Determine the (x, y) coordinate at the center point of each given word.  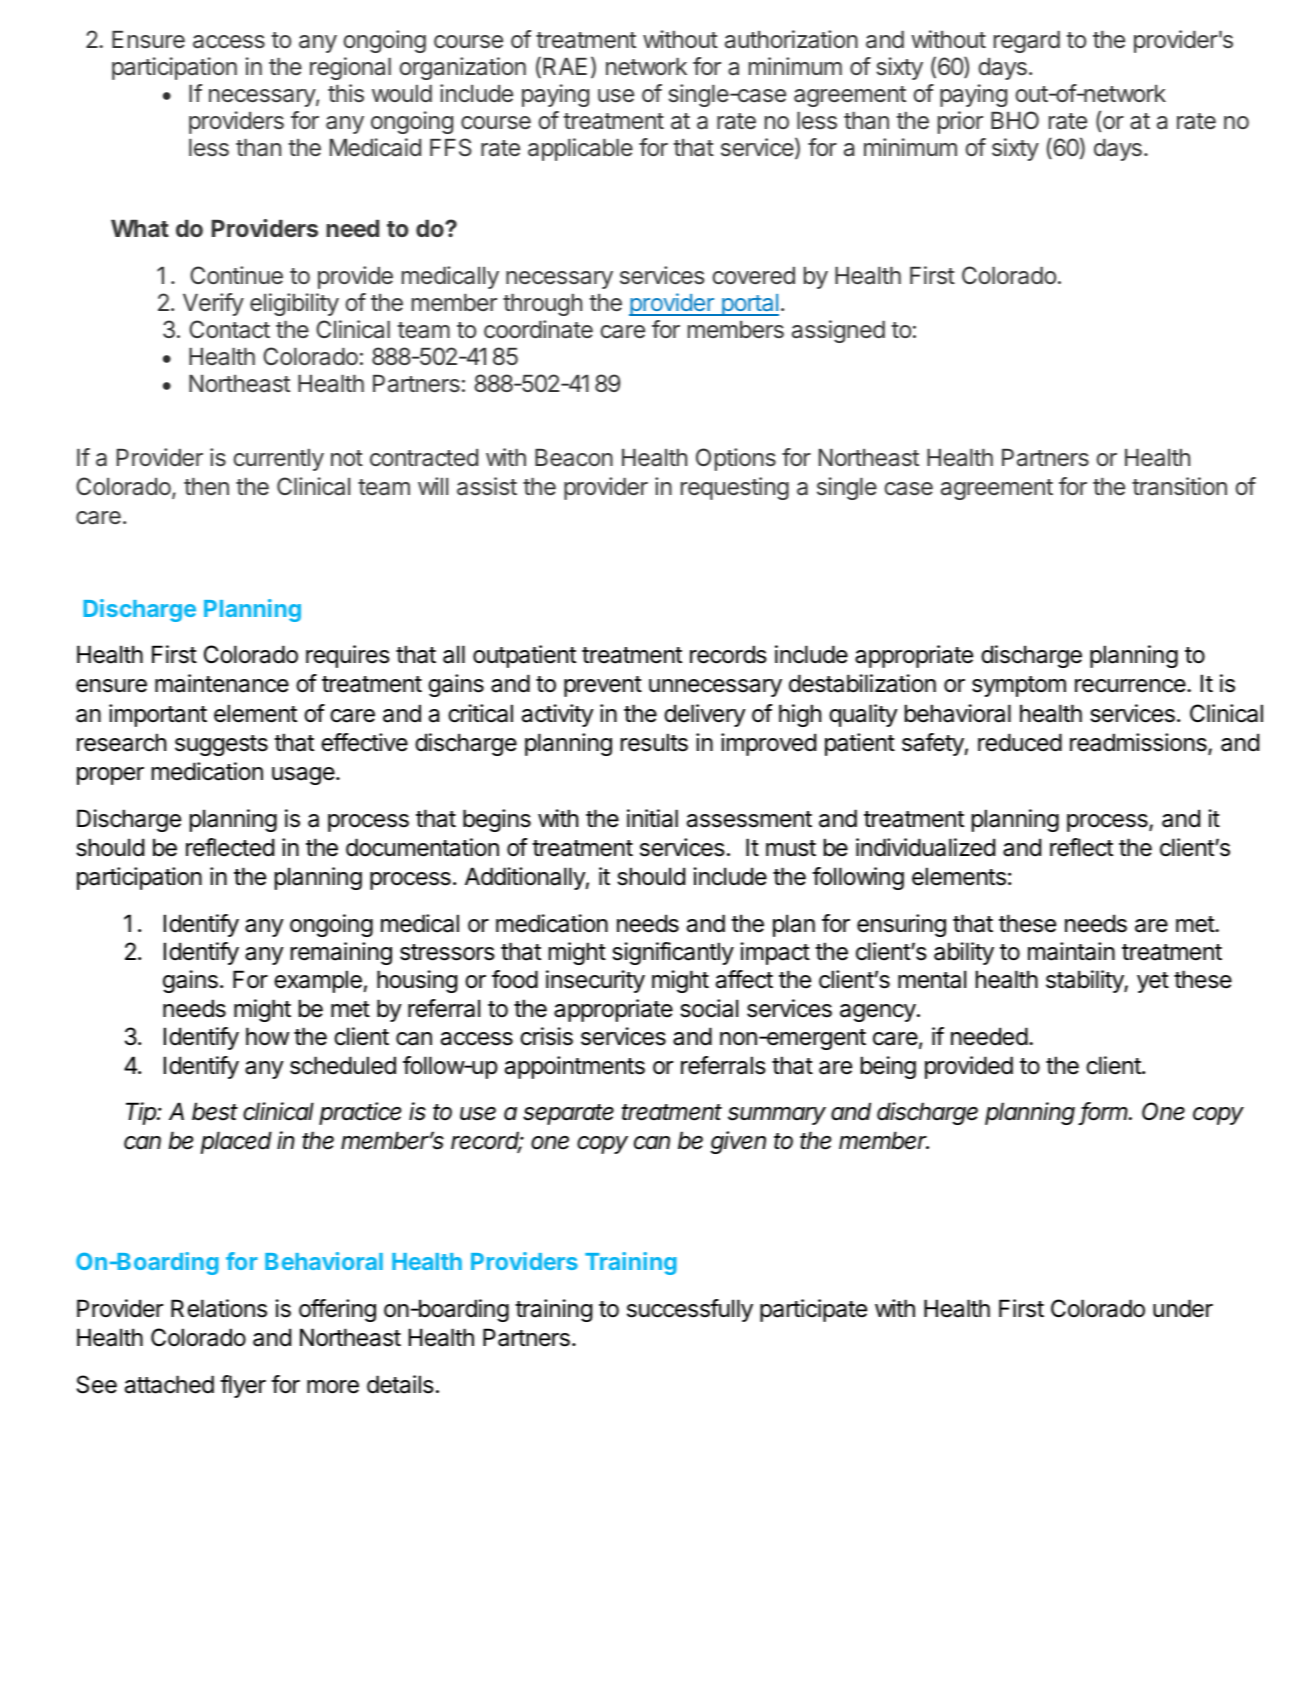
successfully (690, 1310)
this (346, 93)
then (206, 486)
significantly (673, 953)
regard (1027, 42)
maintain (1071, 951)
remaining (341, 953)
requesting (735, 488)
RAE (565, 66)
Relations (219, 1308)
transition (1179, 486)
